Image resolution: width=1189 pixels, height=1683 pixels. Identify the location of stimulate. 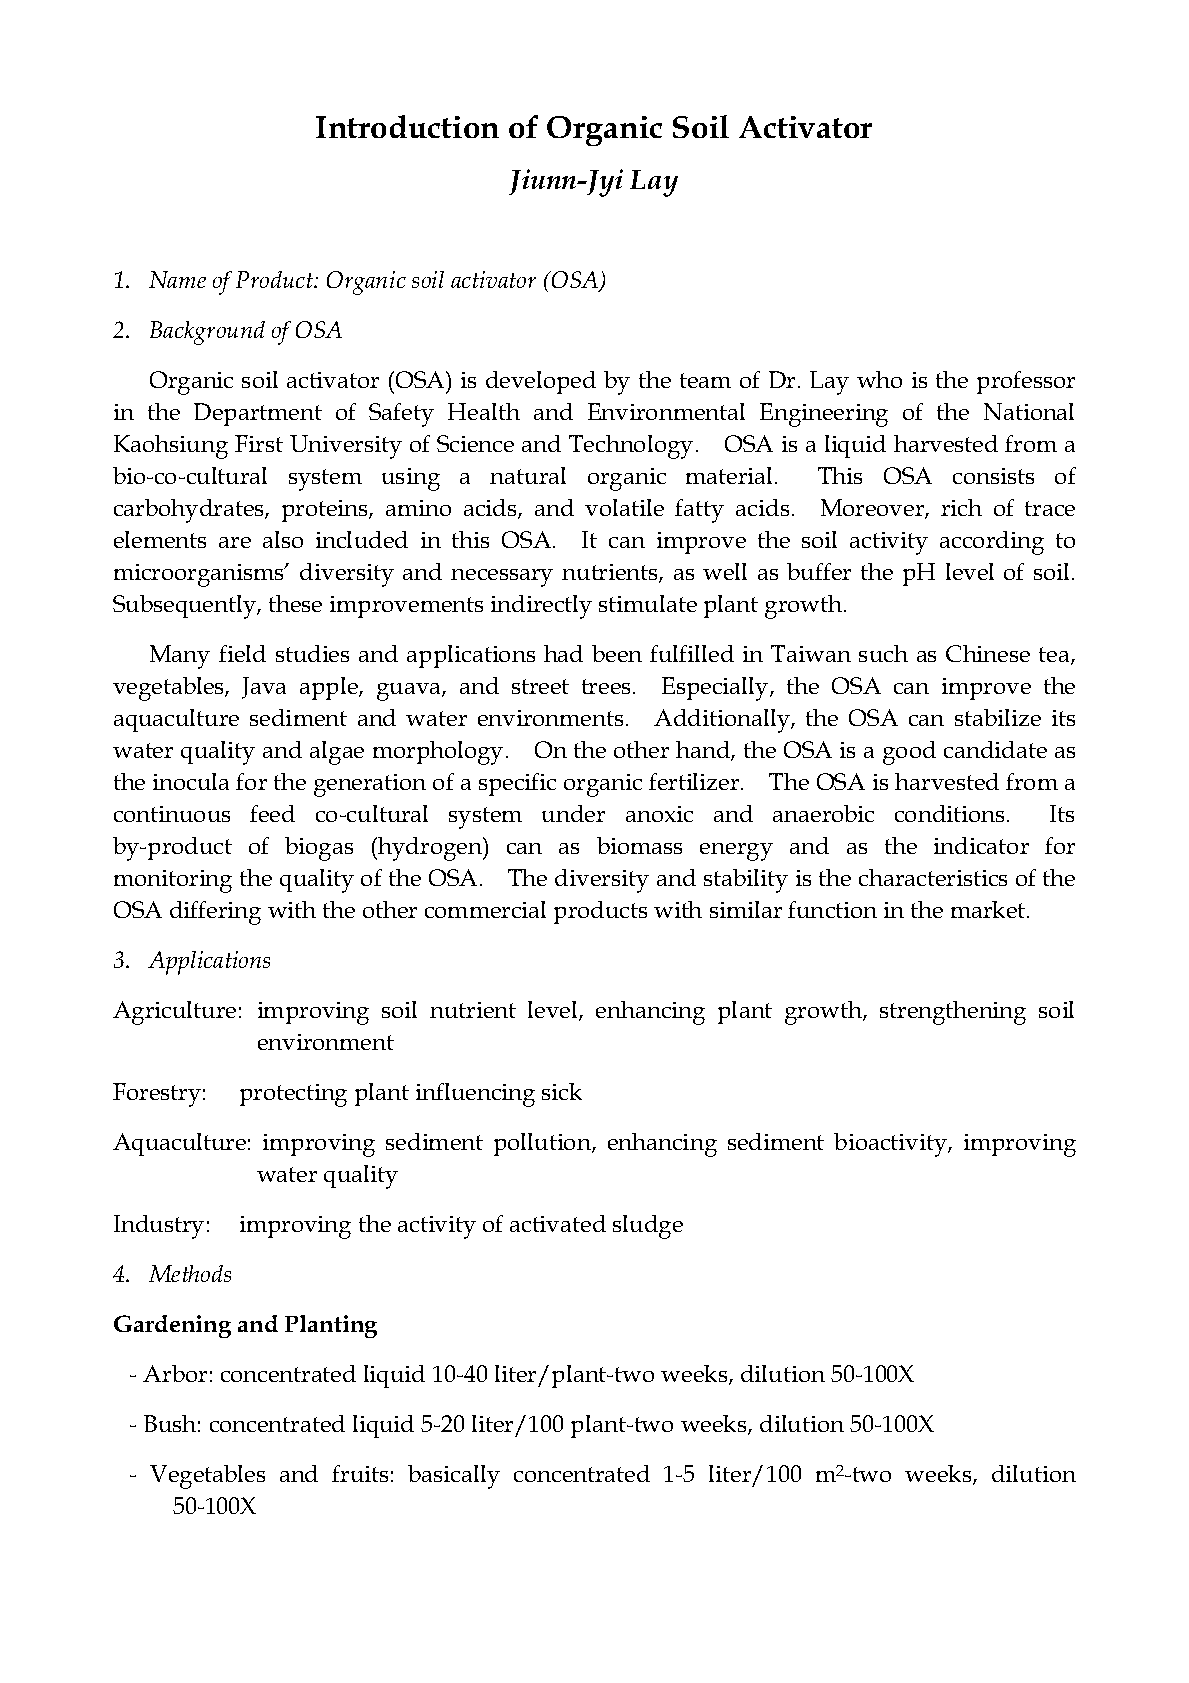
(648, 603).
